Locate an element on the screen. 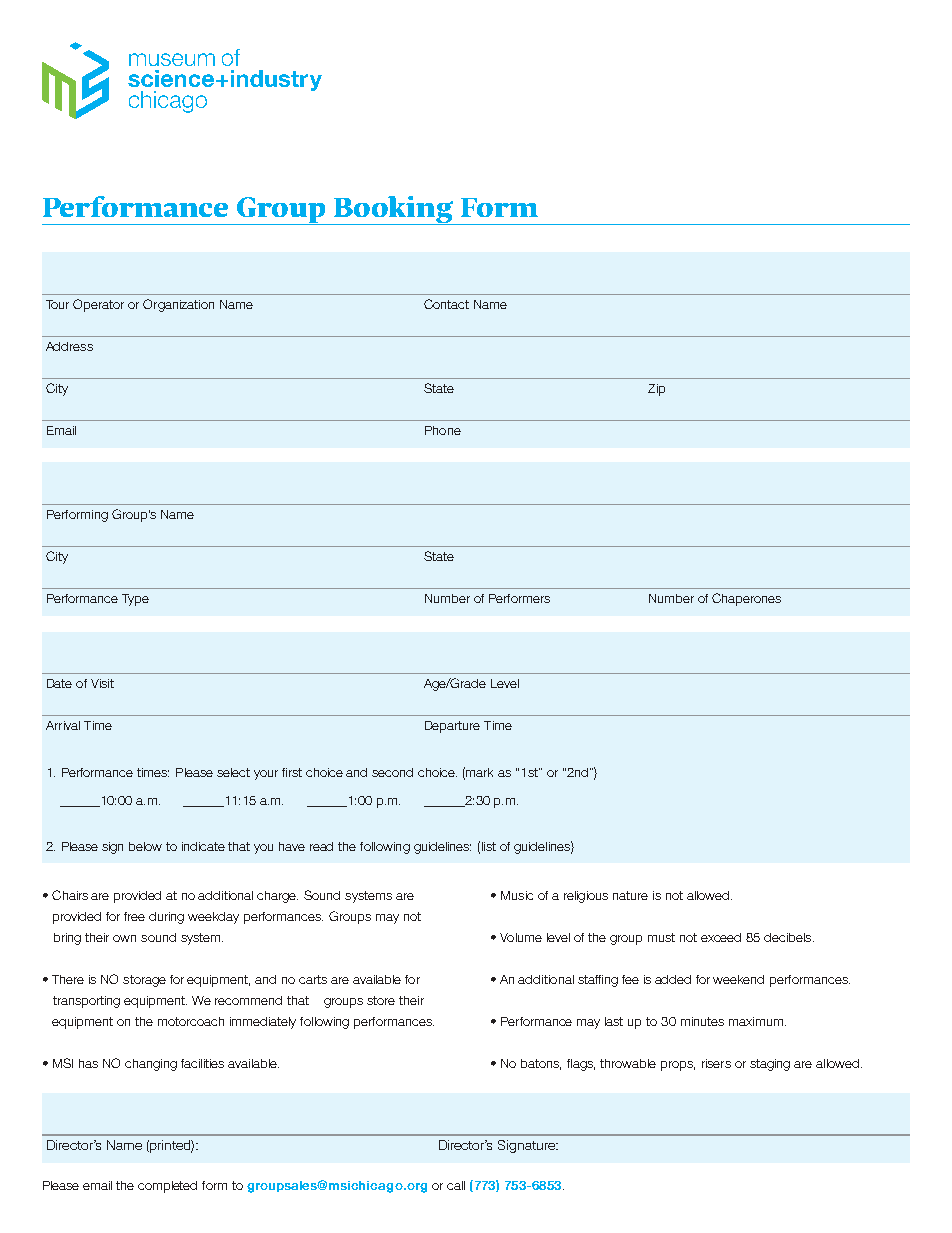 The width and height of the screenshot is (952, 1233). completed is located at coordinates (167, 1187).
